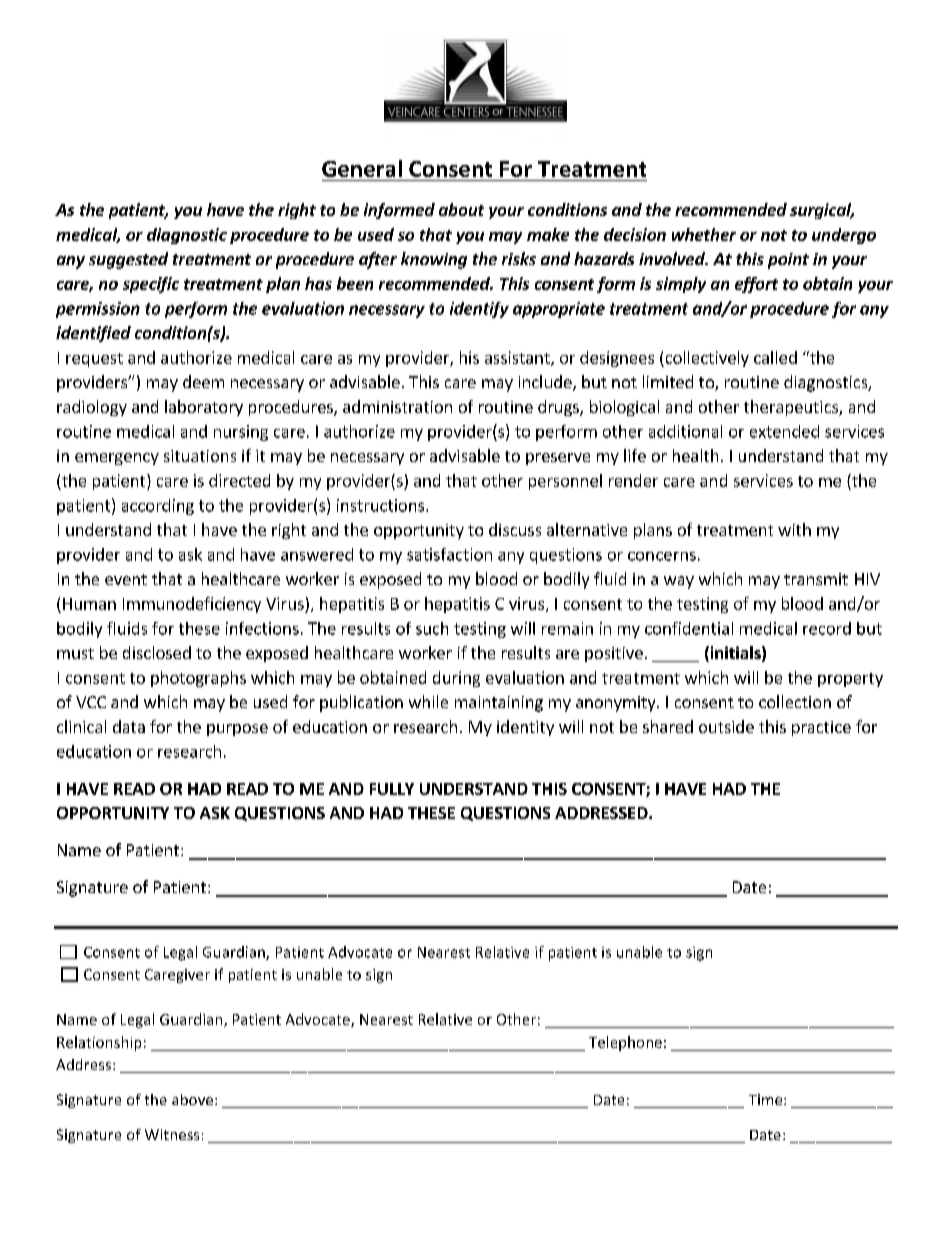 The height and width of the document is (1233, 952). What do you see at coordinates (392, 789) in the document?
I see `FULLY` at bounding box center [392, 789].
